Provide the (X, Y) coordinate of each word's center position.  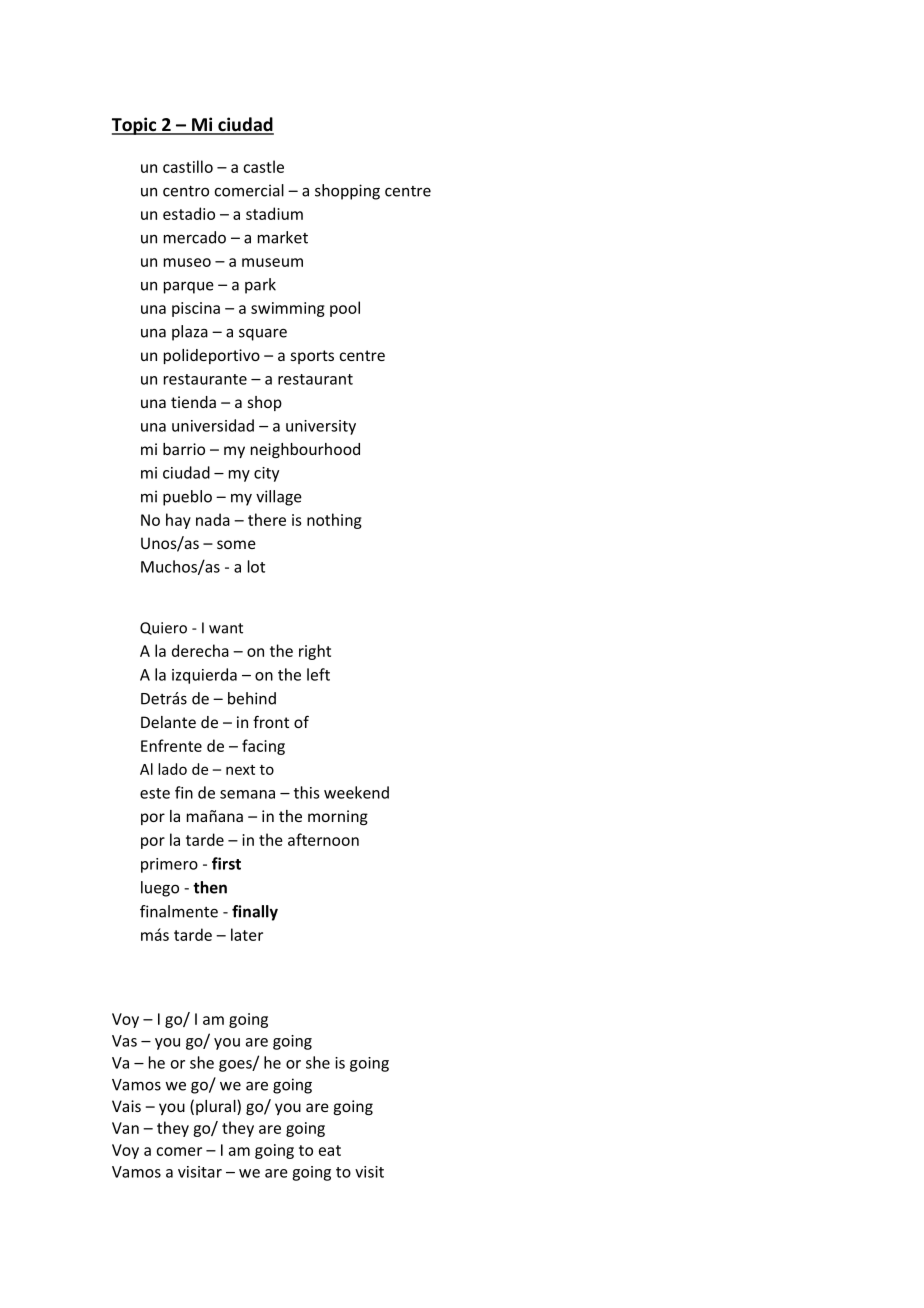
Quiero (163, 628)
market (283, 237)
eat (330, 1150)
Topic (135, 126)
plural (217, 1107)
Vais (126, 1106)
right (315, 652)
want (226, 628)
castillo (188, 166)
